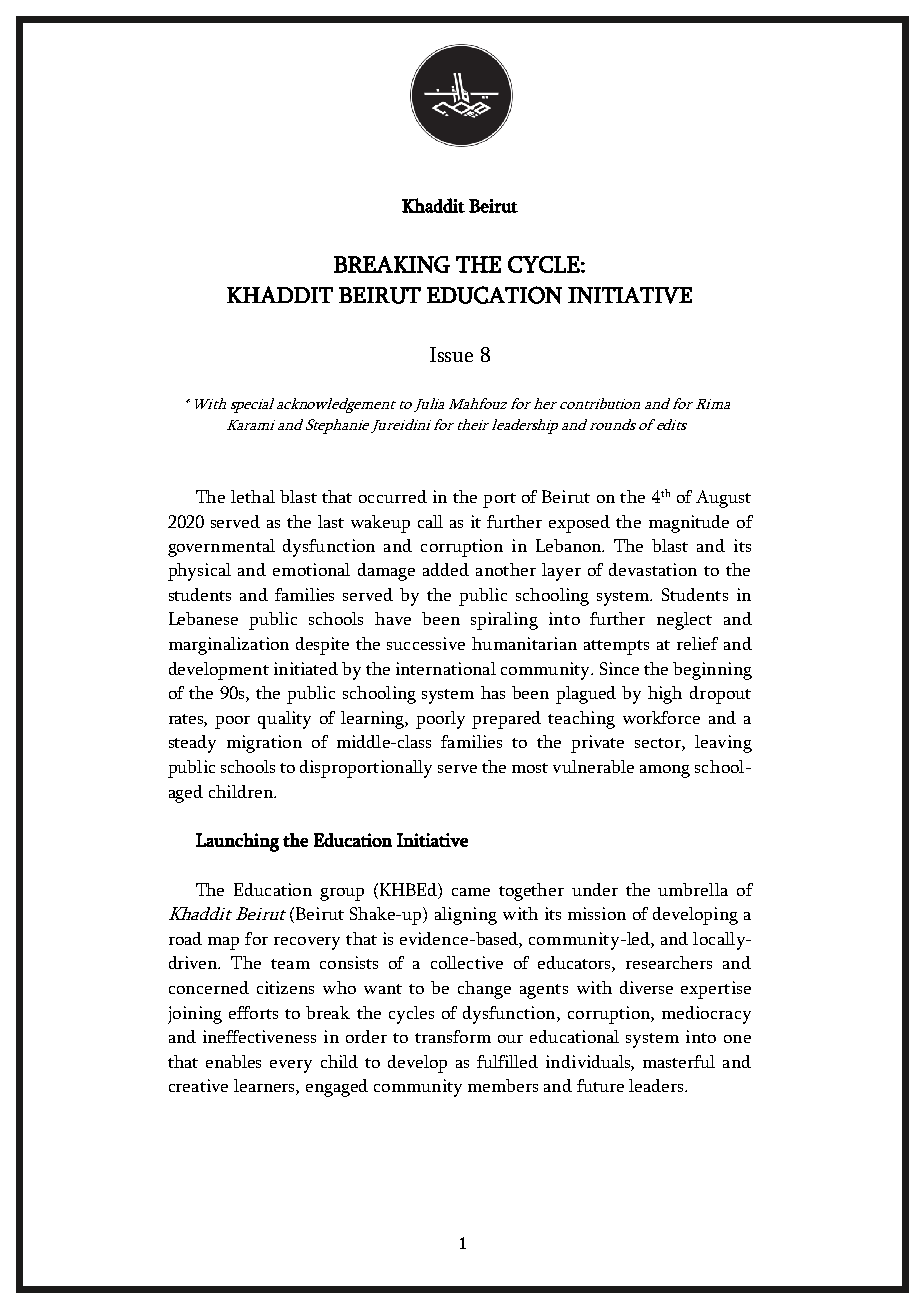  Describe the element at coordinates (506, 720) in the screenshot. I see `prepared` at that location.
